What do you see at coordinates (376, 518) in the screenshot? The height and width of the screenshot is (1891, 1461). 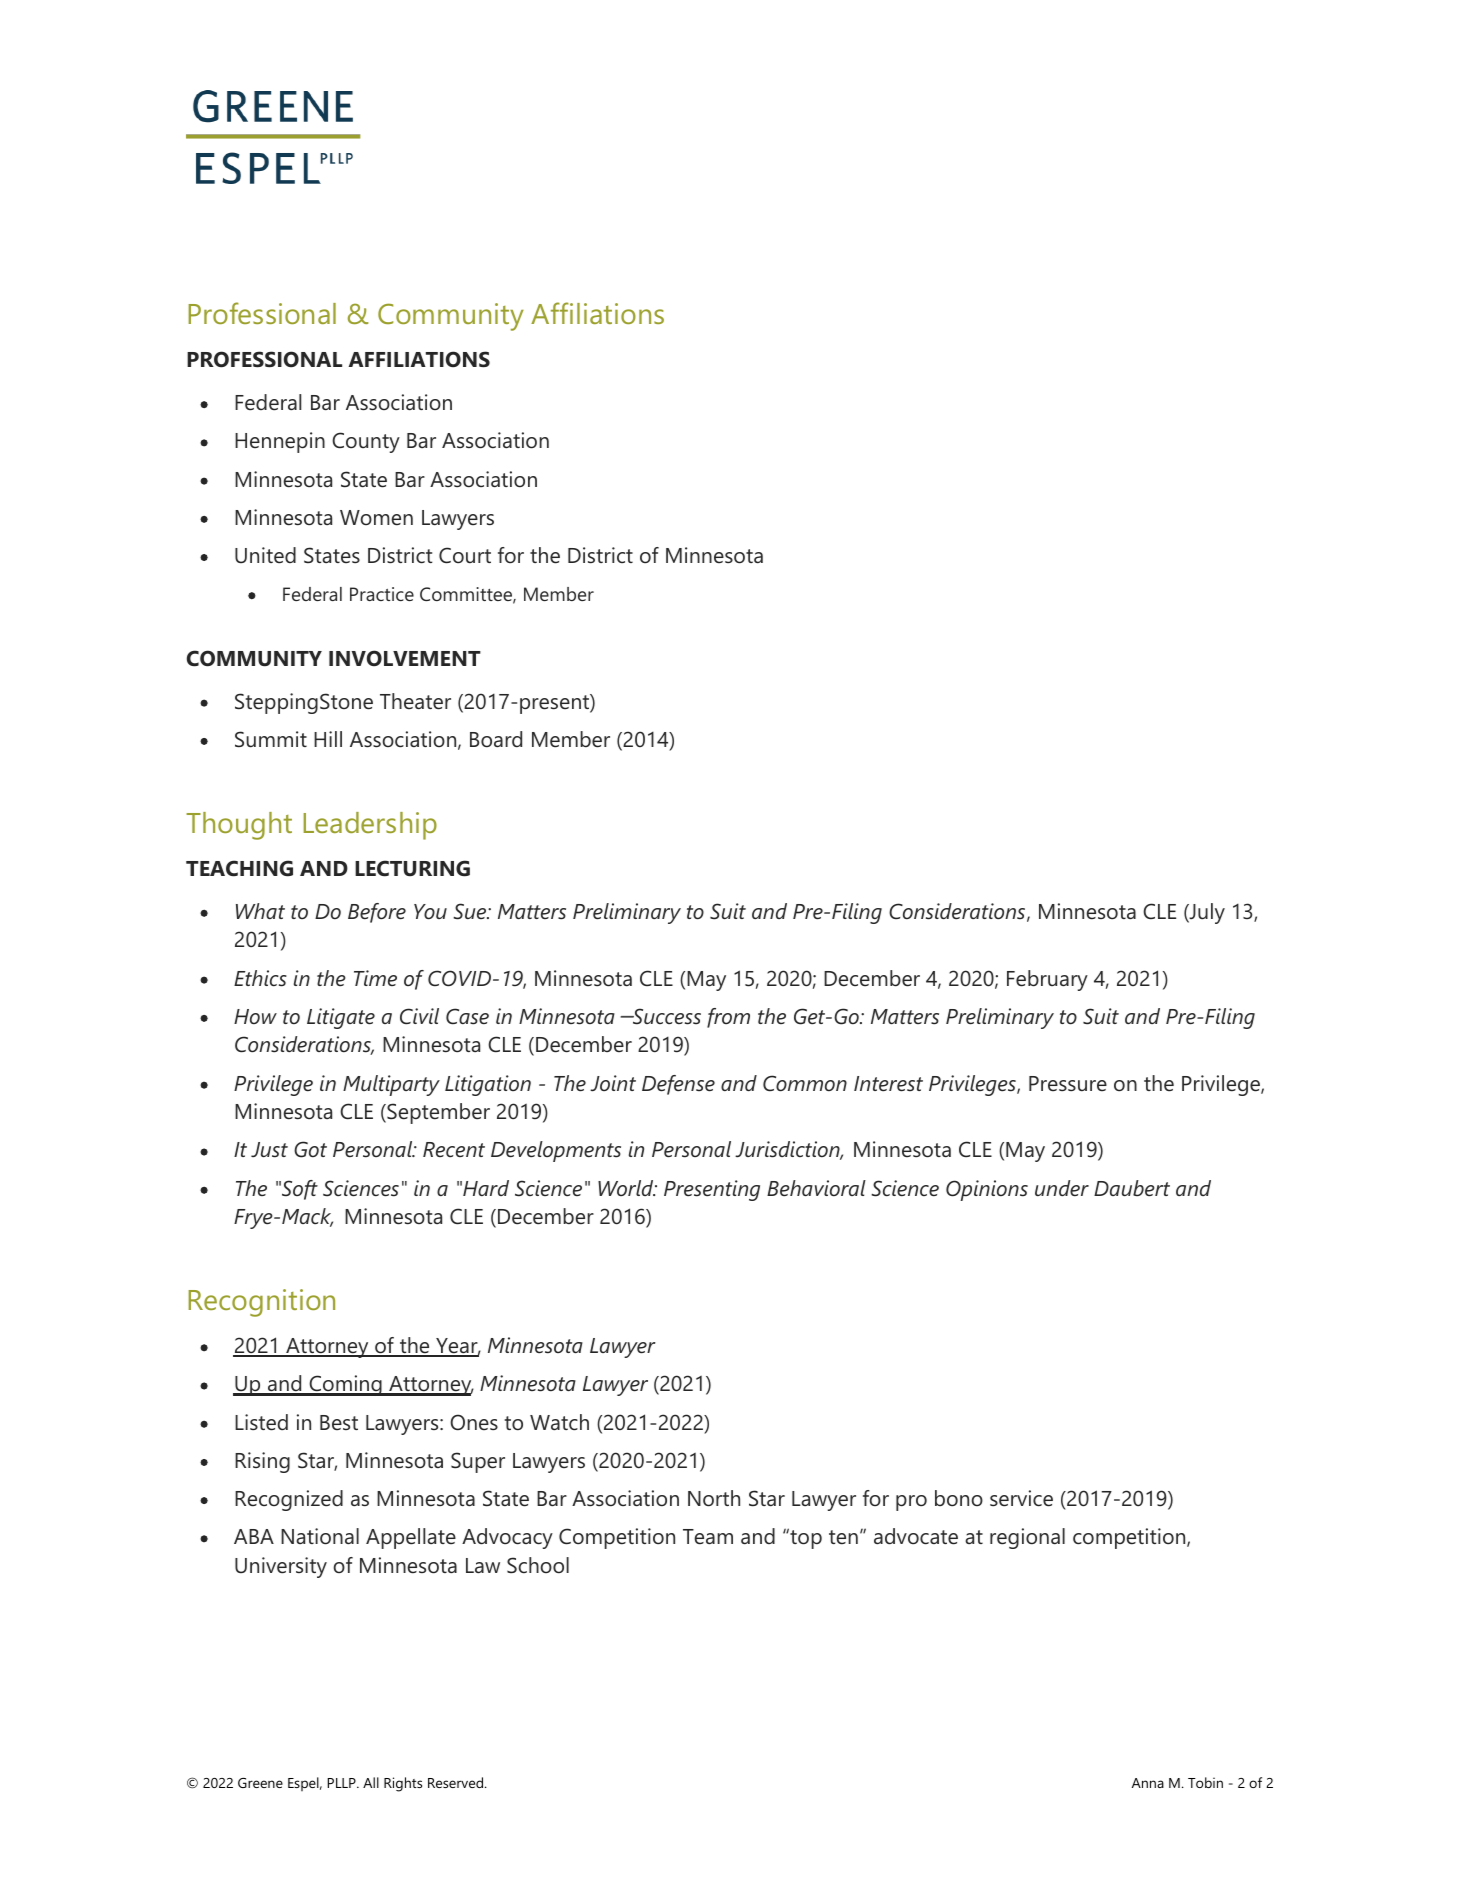 I see `Women` at bounding box center [376, 518].
